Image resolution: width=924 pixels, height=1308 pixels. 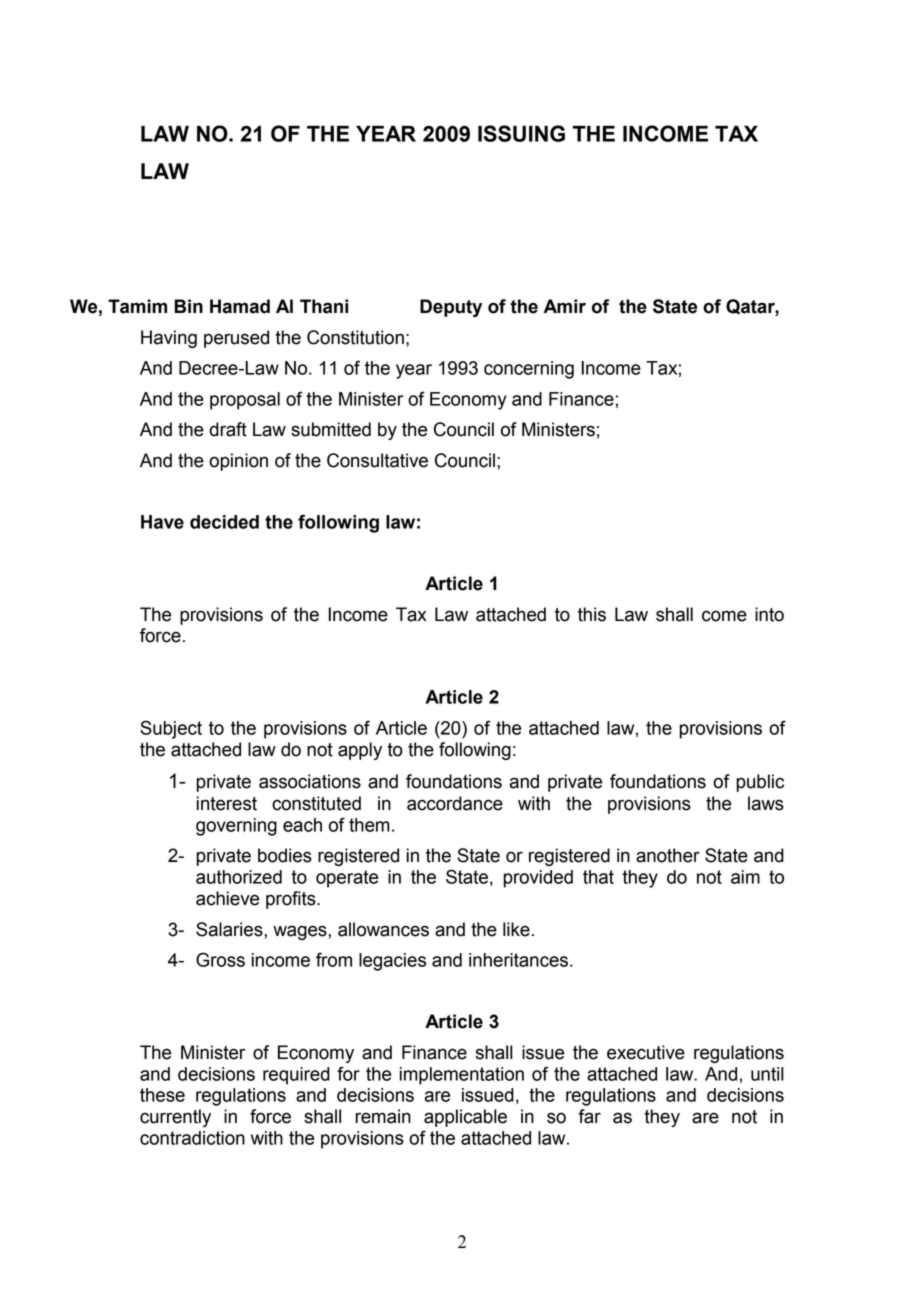 What do you see at coordinates (171, 729) in the page?
I see `Subject` at bounding box center [171, 729].
